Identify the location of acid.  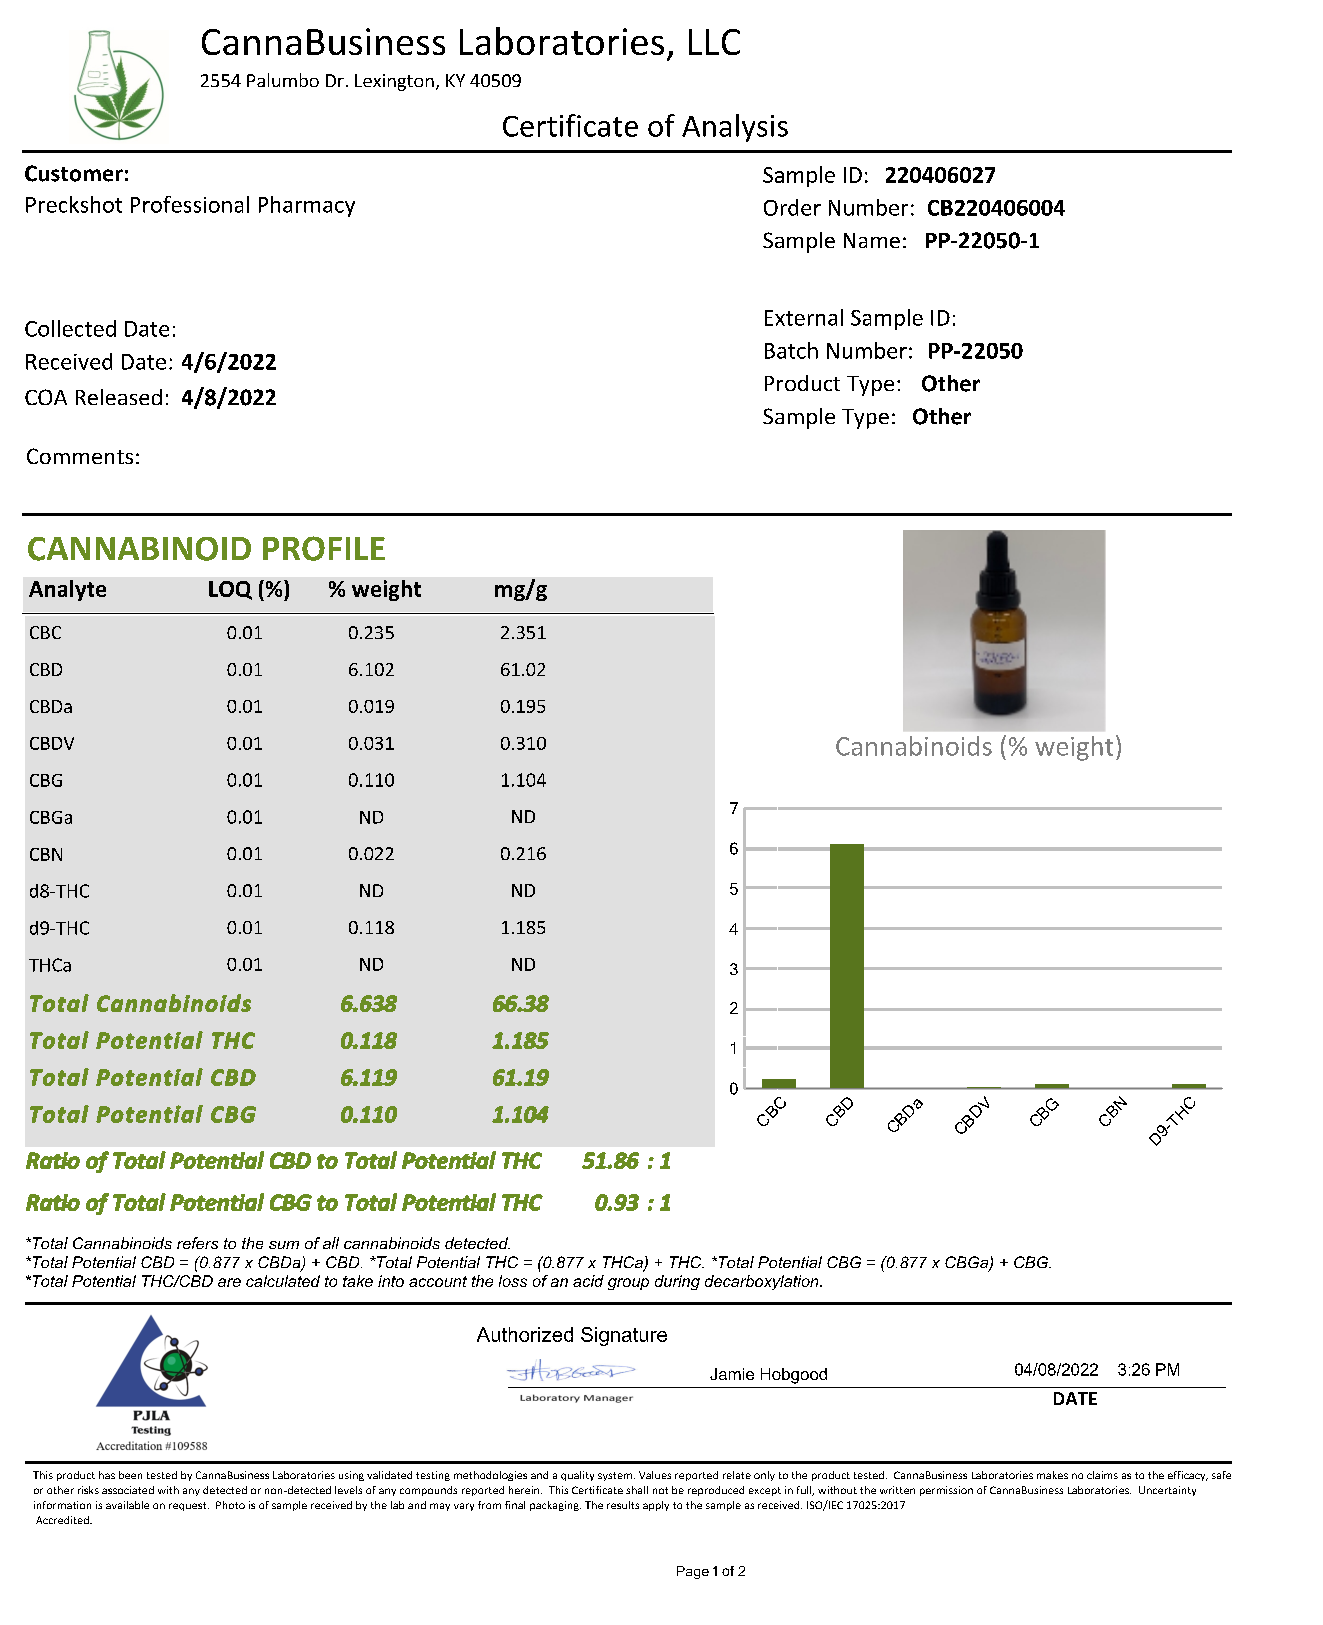
(588, 1281).
